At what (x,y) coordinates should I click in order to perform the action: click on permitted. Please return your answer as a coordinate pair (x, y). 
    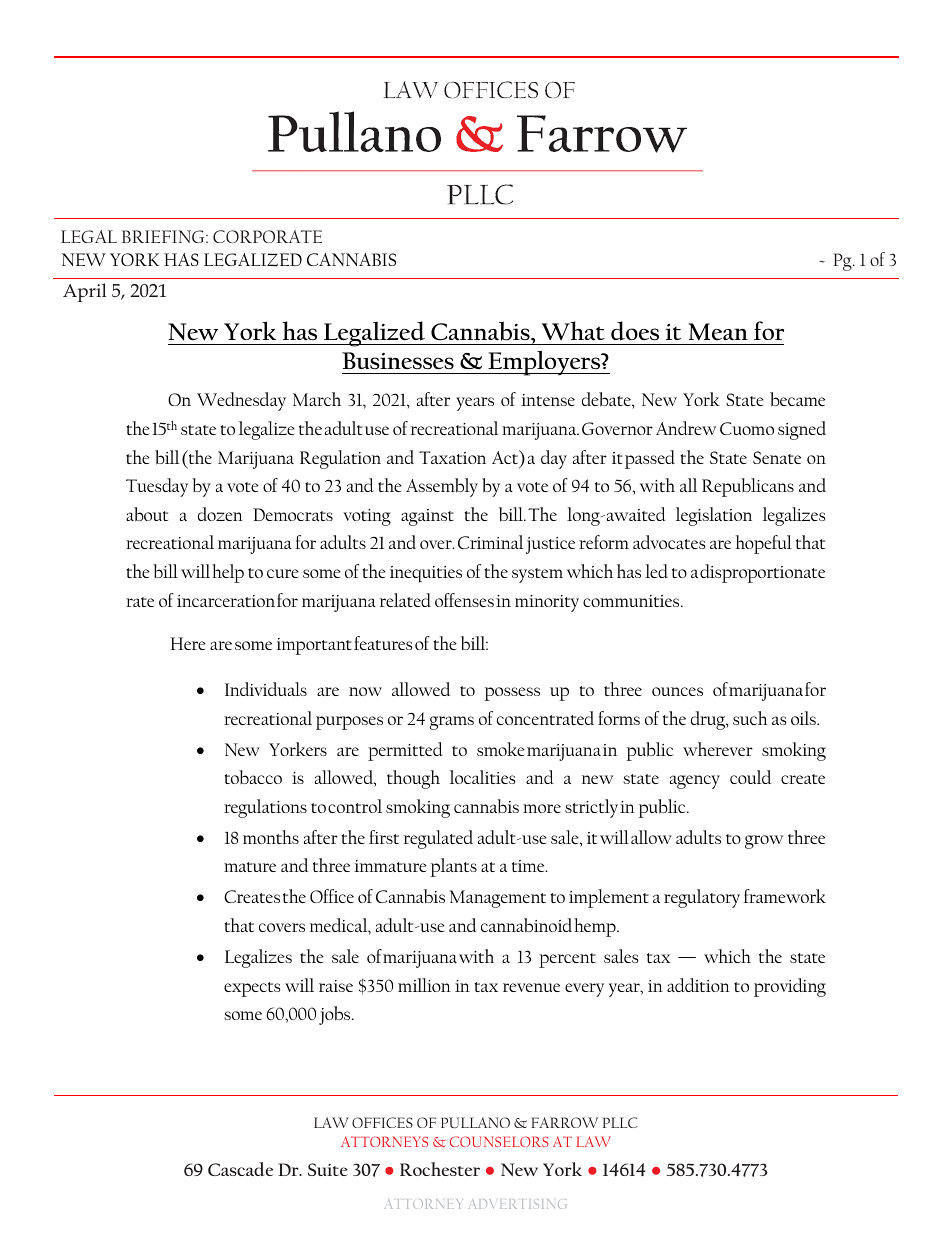
    Looking at the image, I should click on (405, 751).
